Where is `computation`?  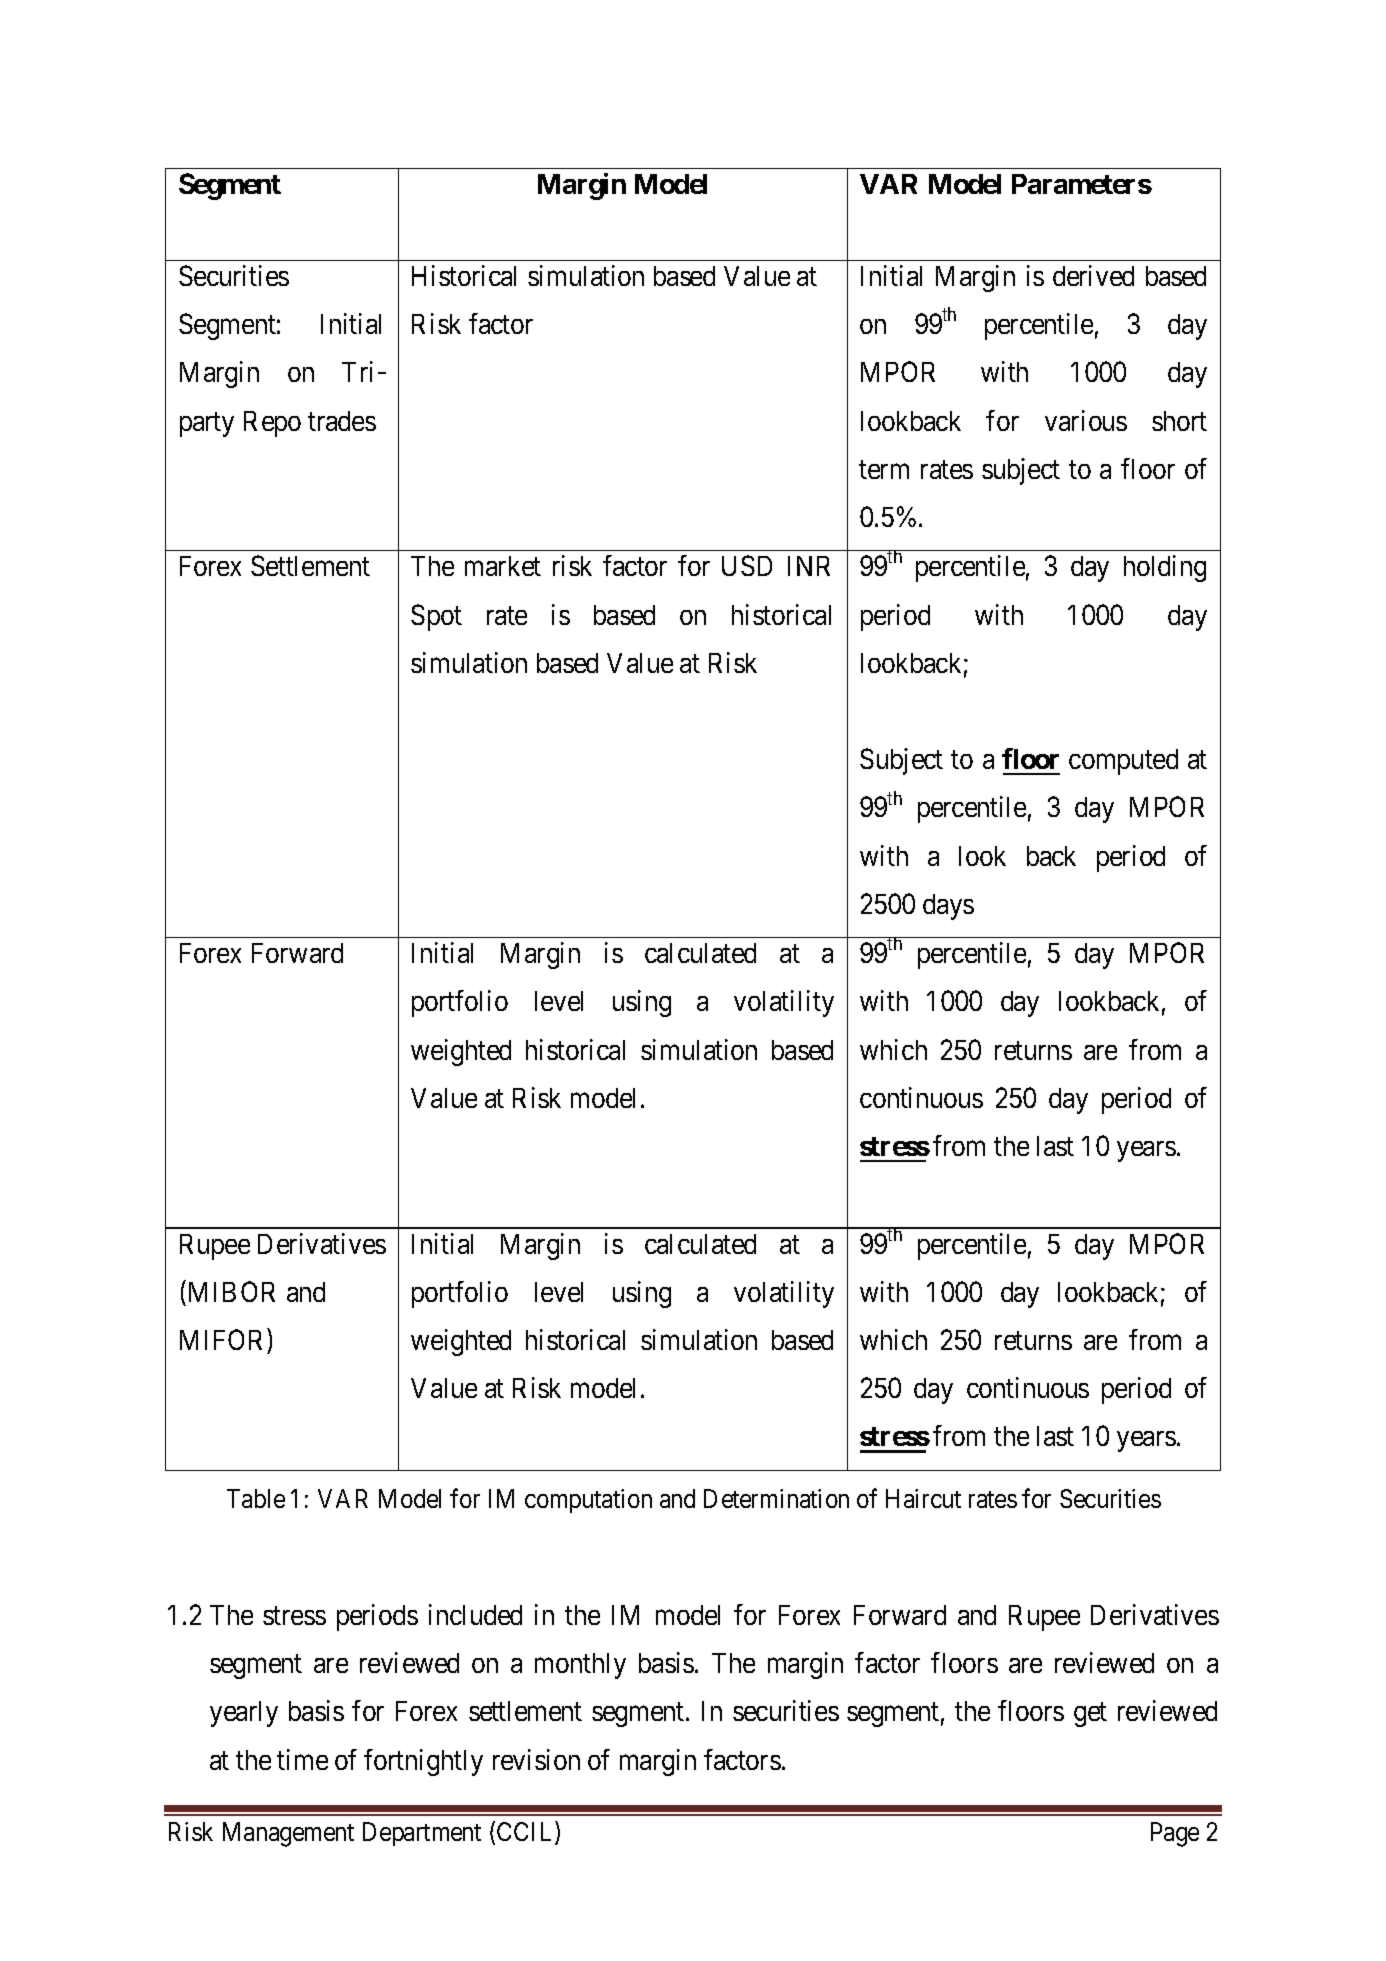 computation is located at coordinates (588, 1501).
